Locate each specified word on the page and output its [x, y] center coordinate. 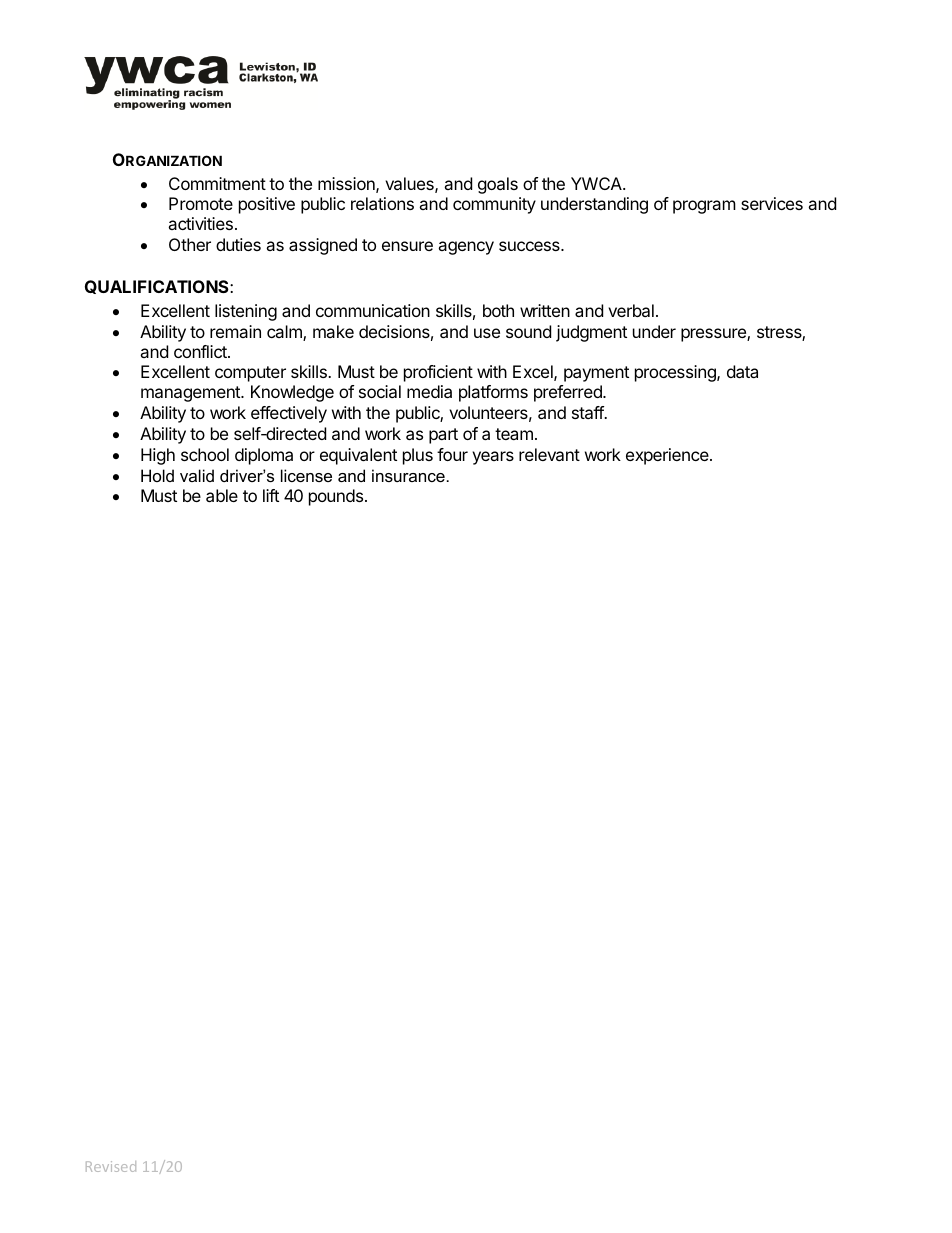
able [222, 495]
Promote [201, 203]
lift [271, 495]
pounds [336, 497]
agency [466, 248]
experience [668, 456]
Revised [111, 1166]
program [704, 207]
